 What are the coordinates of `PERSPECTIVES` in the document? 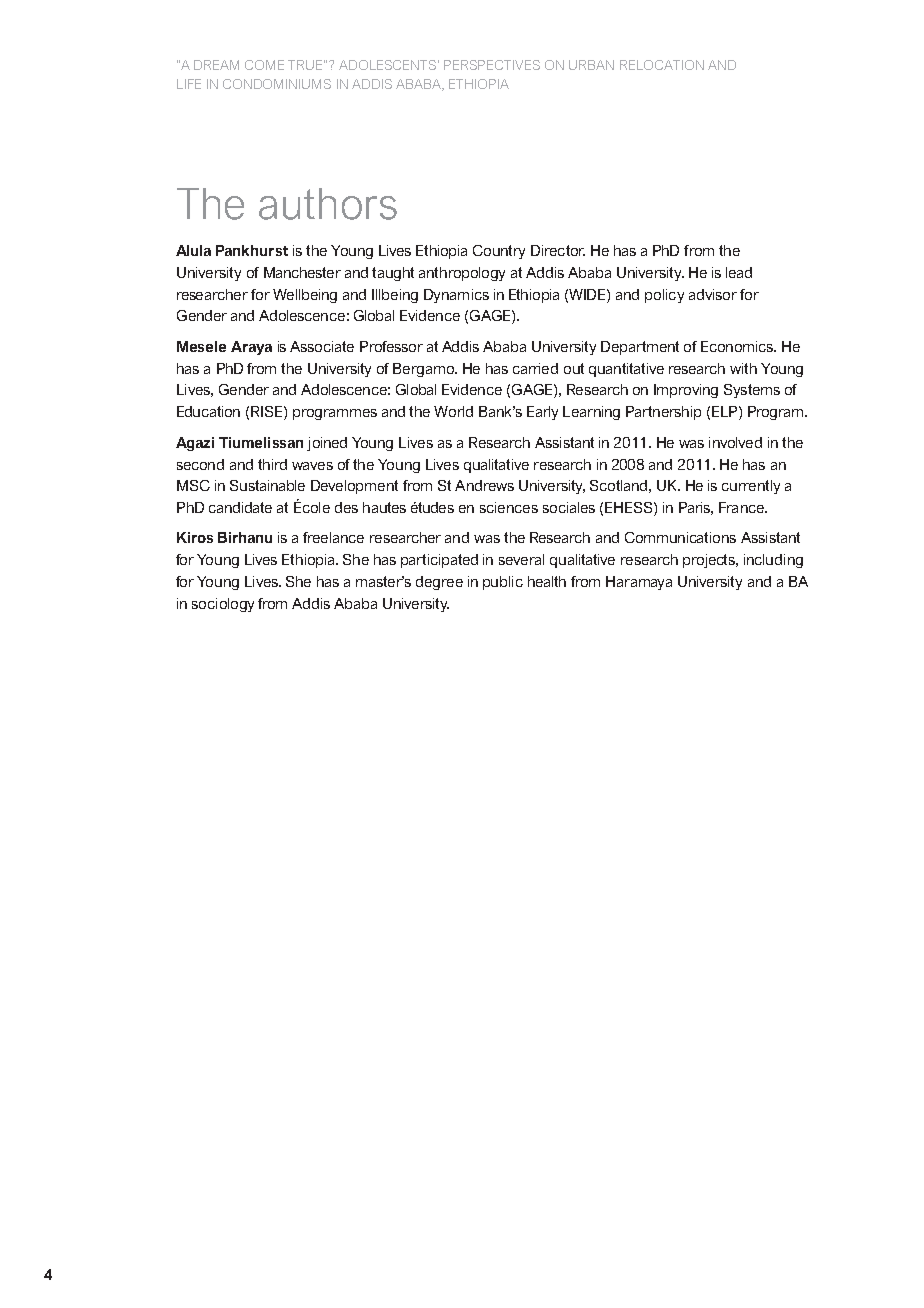 It's located at (492, 65).
